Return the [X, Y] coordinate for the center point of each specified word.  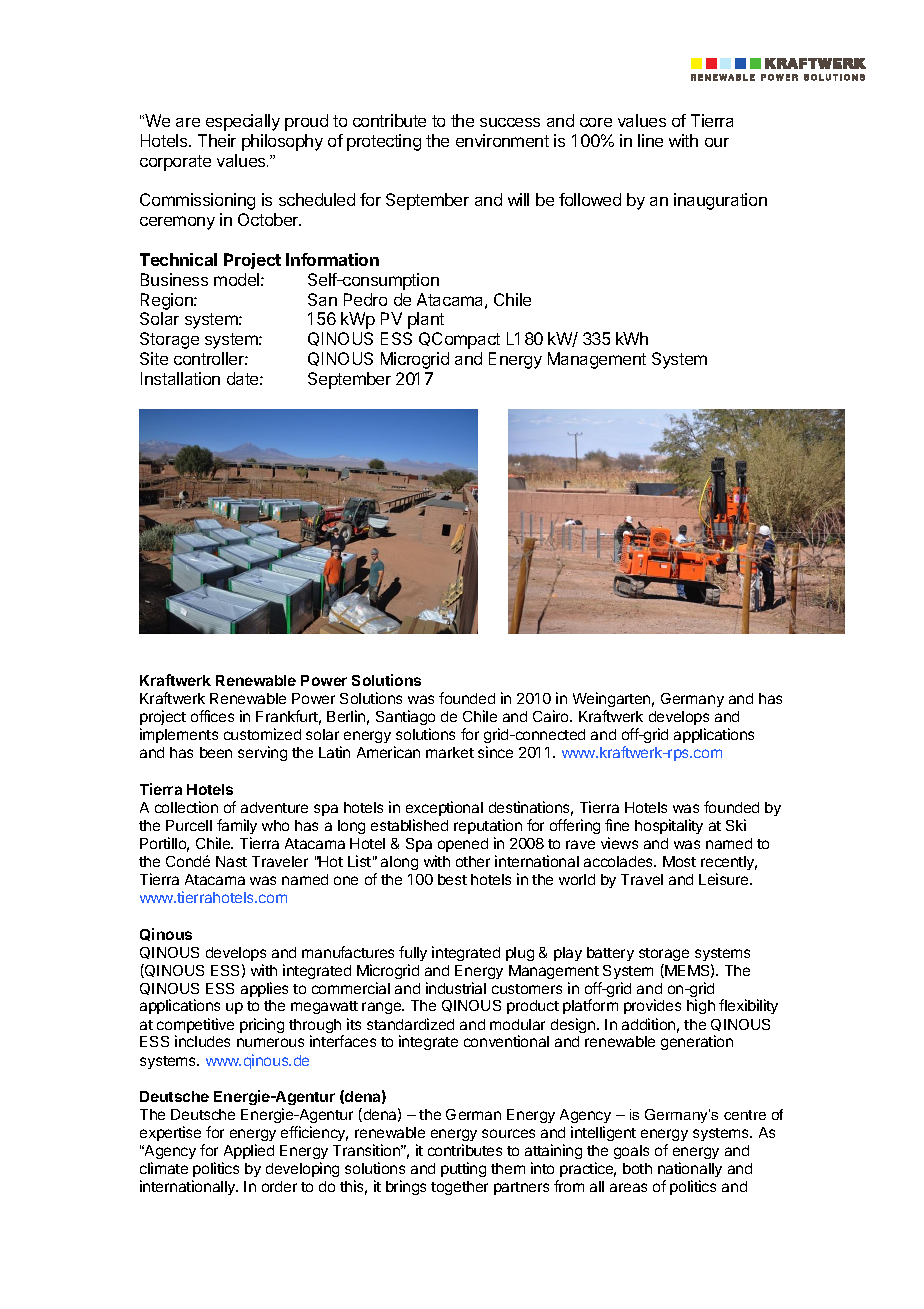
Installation [180, 378]
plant [426, 320]
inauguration [720, 201]
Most [679, 861]
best [452, 879]
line [650, 140]
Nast [231, 861]
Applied [249, 1151]
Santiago [405, 719]
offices [212, 716]
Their [217, 140]
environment [502, 140]
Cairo [552, 716]
